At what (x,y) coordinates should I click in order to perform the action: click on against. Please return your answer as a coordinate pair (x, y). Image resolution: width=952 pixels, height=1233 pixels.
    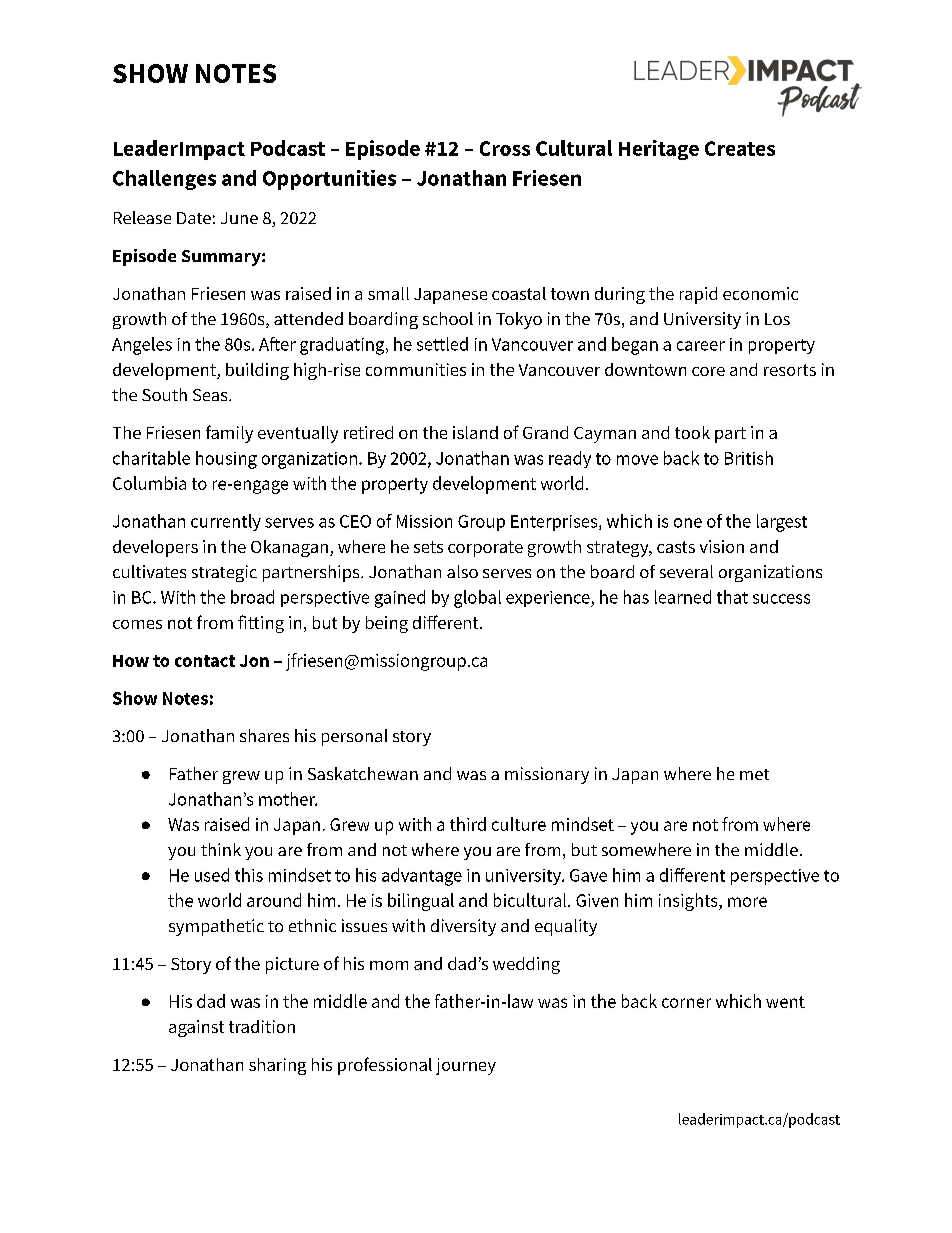
    Looking at the image, I should click on (196, 1028).
